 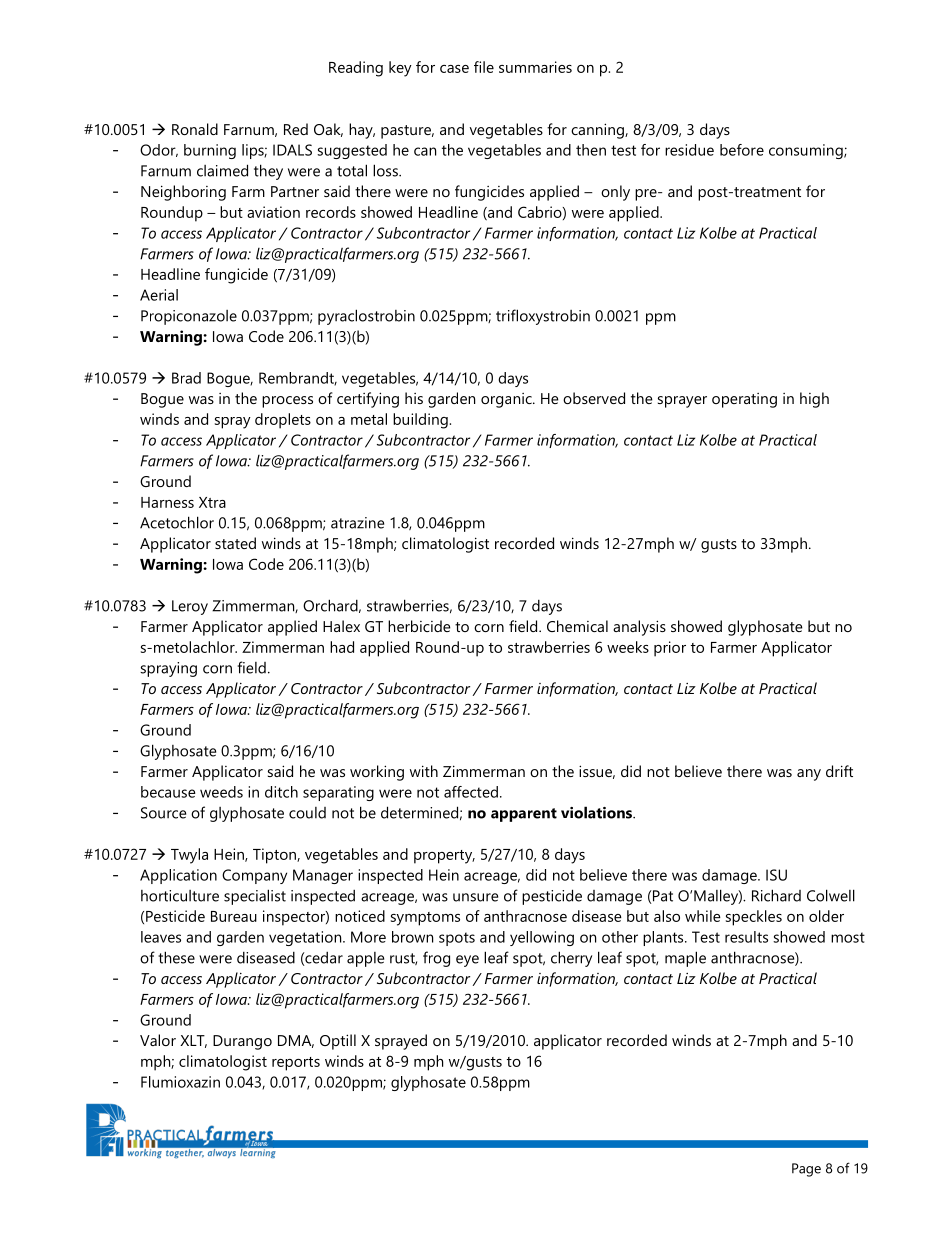 What do you see at coordinates (577, 626) in the screenshot?
I see `Chemical` at bounding box center [577, 626].
